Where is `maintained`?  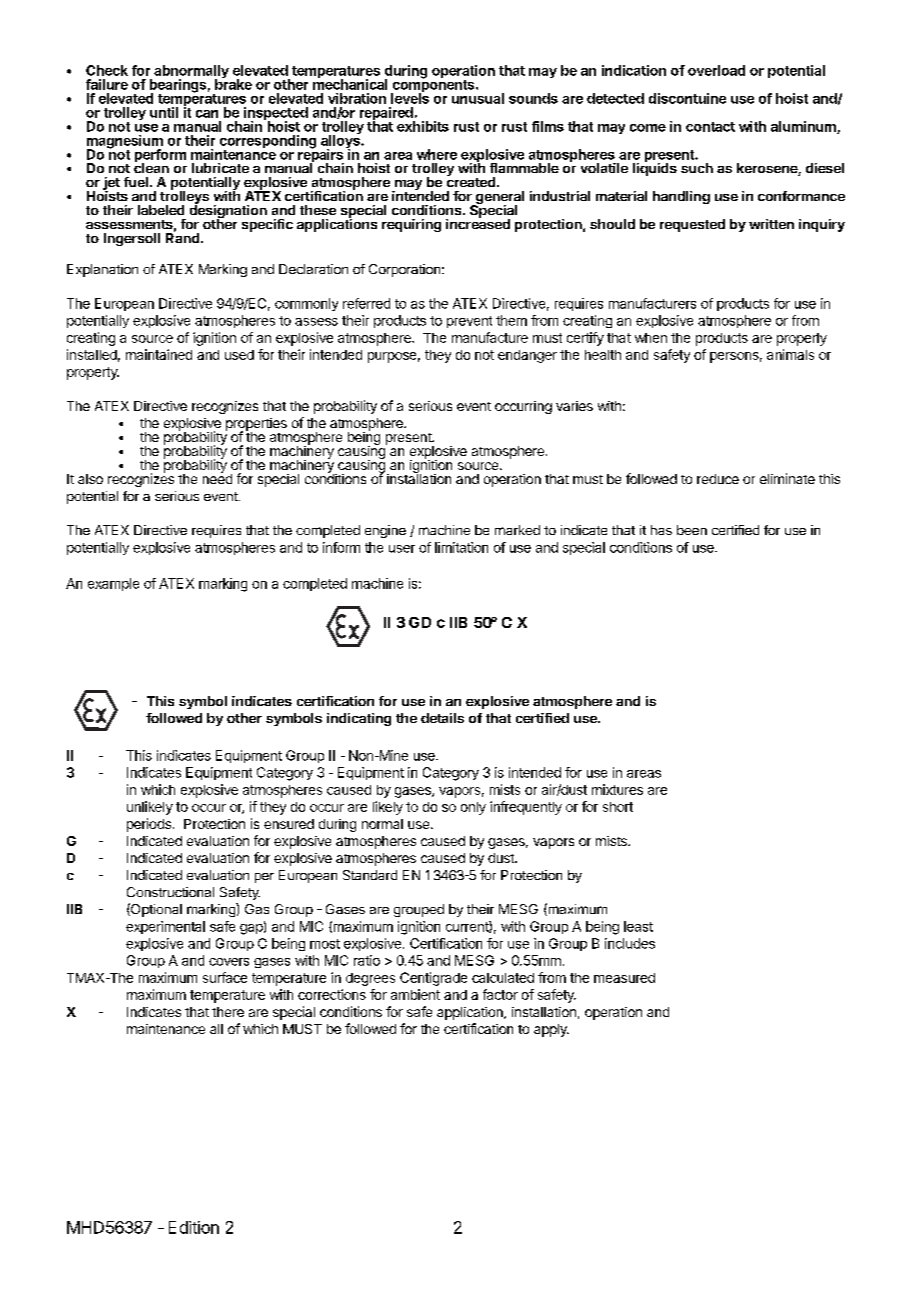 maintained is located at coordinates (159, 354).
